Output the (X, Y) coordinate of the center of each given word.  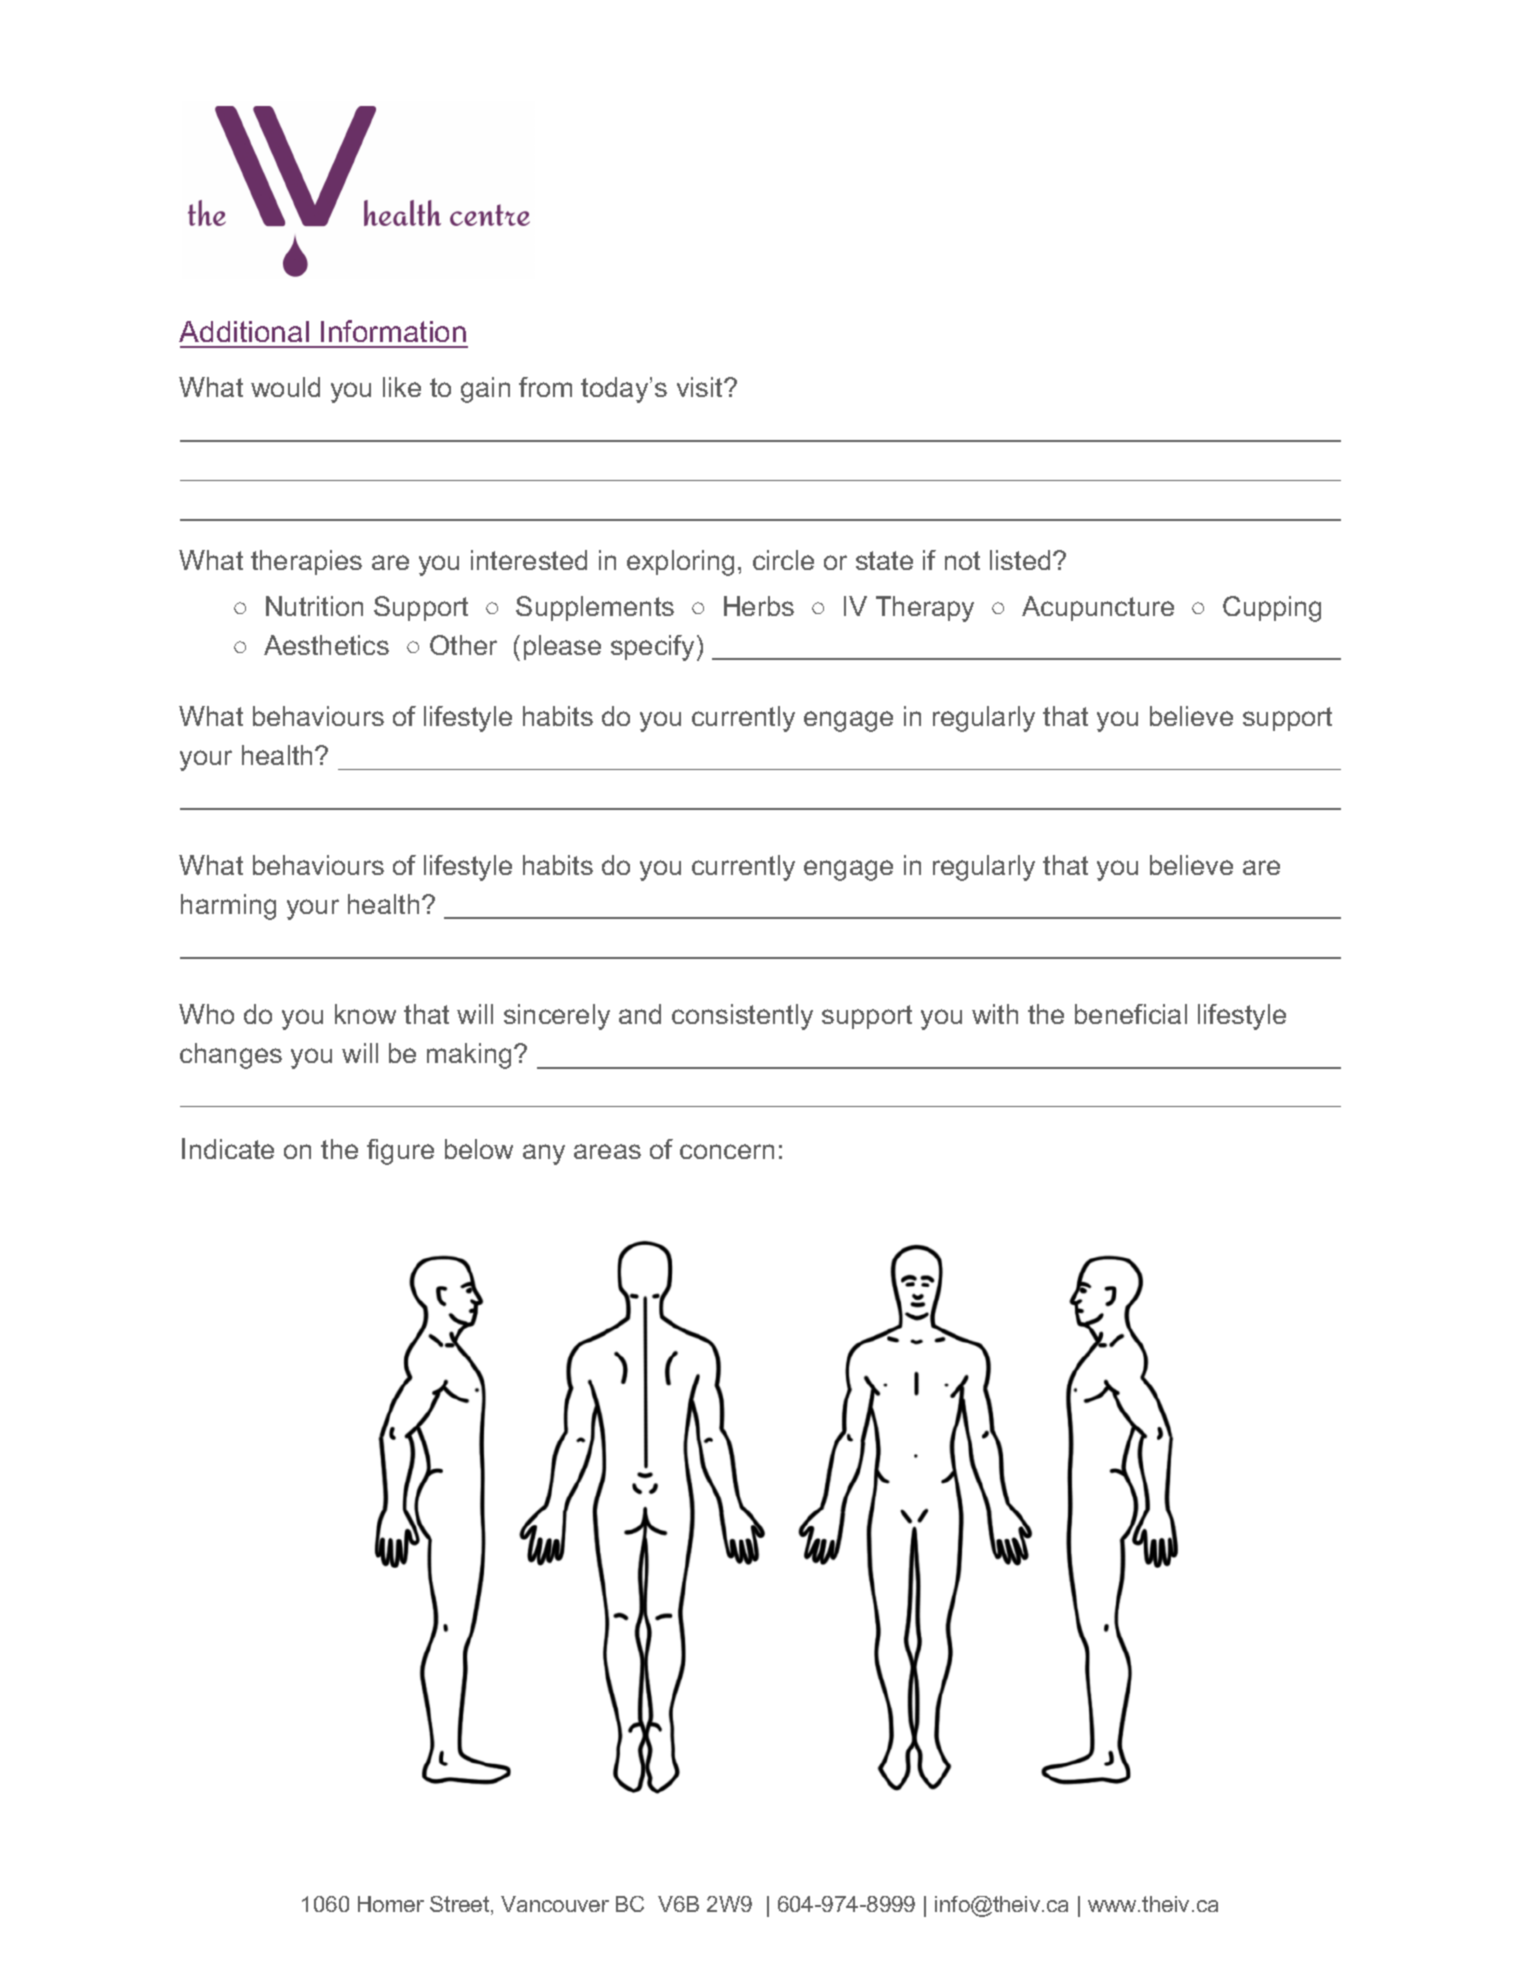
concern (727, 1151)
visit (701, 387)
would (285, 387)
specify (652, 648)
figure (400, 1152)
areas (607, 1151)
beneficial (1131, 1014)
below (479, 1149)
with (995, 1014)
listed (1020, 560)
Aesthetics (326, 645)
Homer (391, 1904)
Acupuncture (1098, 608)
